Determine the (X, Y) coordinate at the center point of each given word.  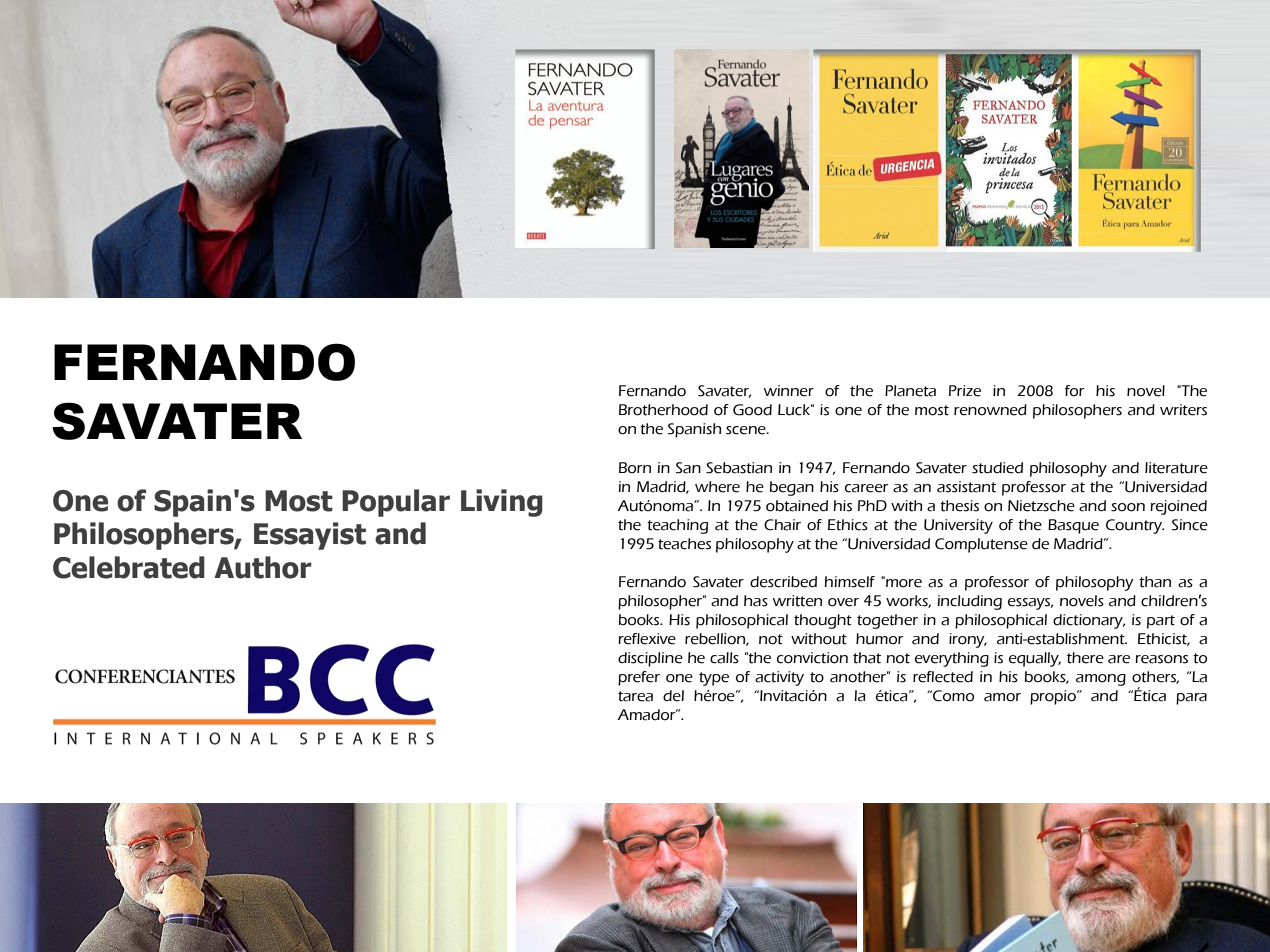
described (783, 582)
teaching (677, 526)
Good (752, 410)
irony (968, 640)
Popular (396, 503)
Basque (1073, 526)
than (1155, 582)
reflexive (647, 639)
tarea (635, 696)
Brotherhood (663, 410)
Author (263, 567)
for (1074, 391)
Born (635, 468)
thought (823, 621)
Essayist (310, 536)
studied (997, 468)
